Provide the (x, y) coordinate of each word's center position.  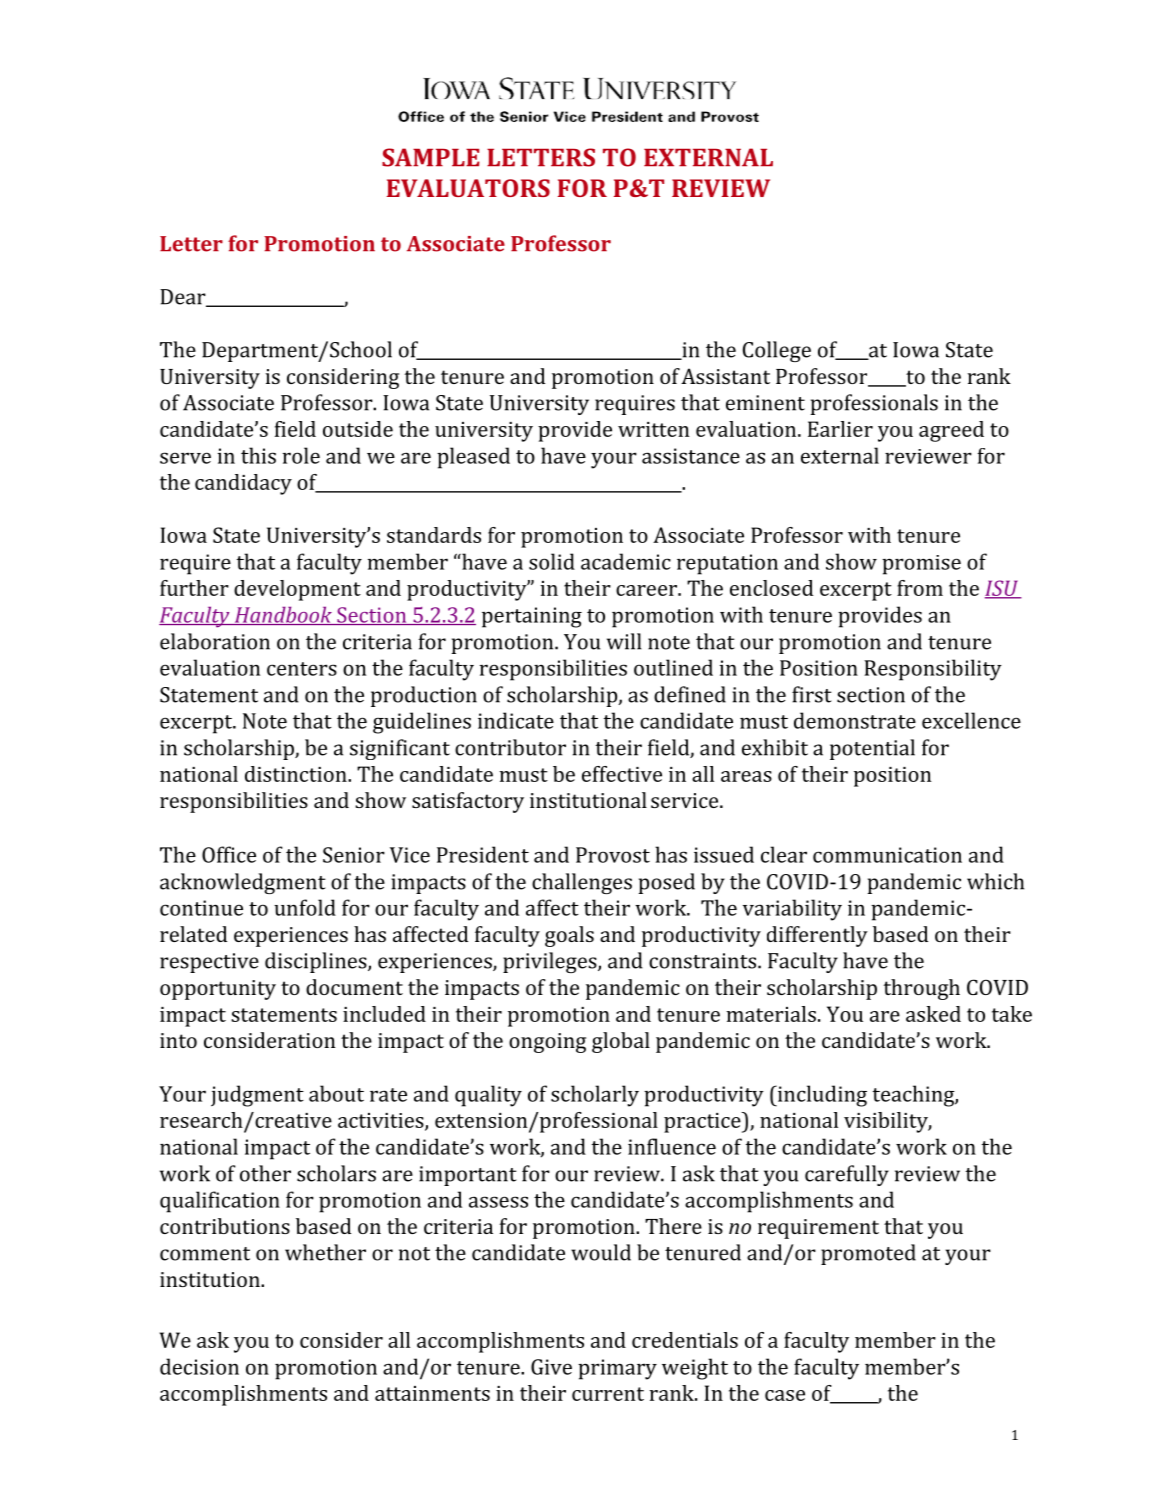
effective (622, 774)
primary (617, 1369)
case (785, 1395)
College (777, 351)
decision (199, 1366)
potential (872, 749)
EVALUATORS (468, 188)
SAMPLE (431, 157)
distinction (297, 774)
